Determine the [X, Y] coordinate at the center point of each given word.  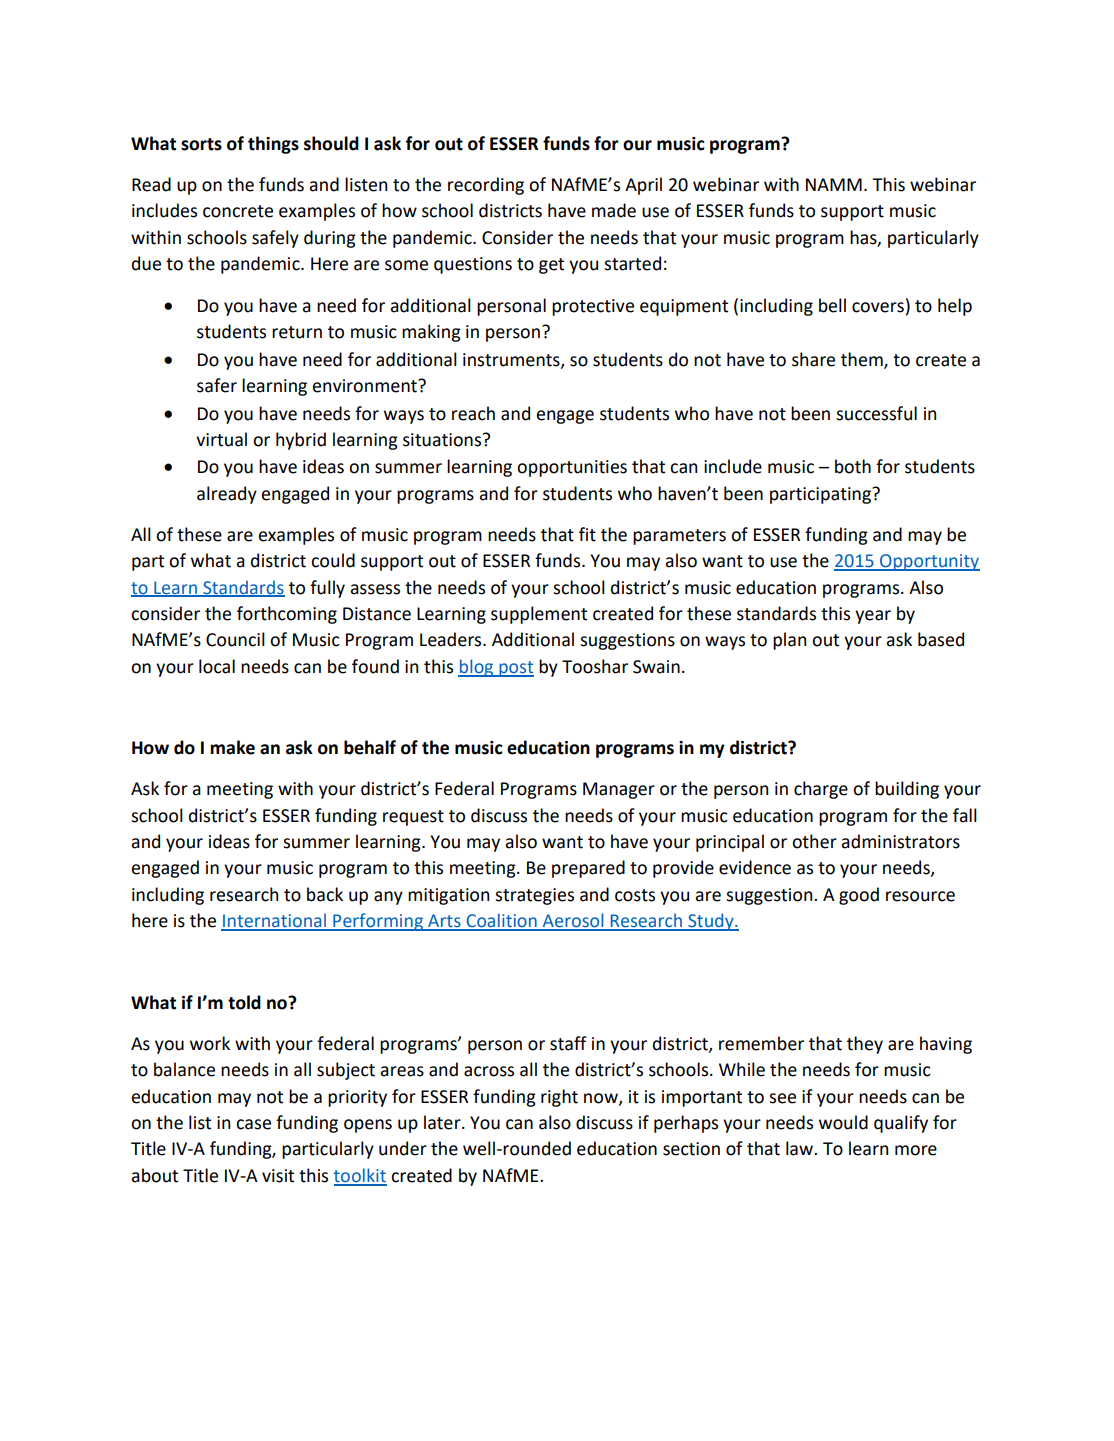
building [907, 790]
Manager [619, 790]
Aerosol [573, 921]
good [859, 896]
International [274, 921]
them [863, 360]
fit [587, 534]
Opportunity [929, 562]
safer [217, 385]
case [253, 1124]
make [232, 747]
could [333, 560]
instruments [512, 360]
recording [486, 186]
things [273, 145]
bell [832, 305]
